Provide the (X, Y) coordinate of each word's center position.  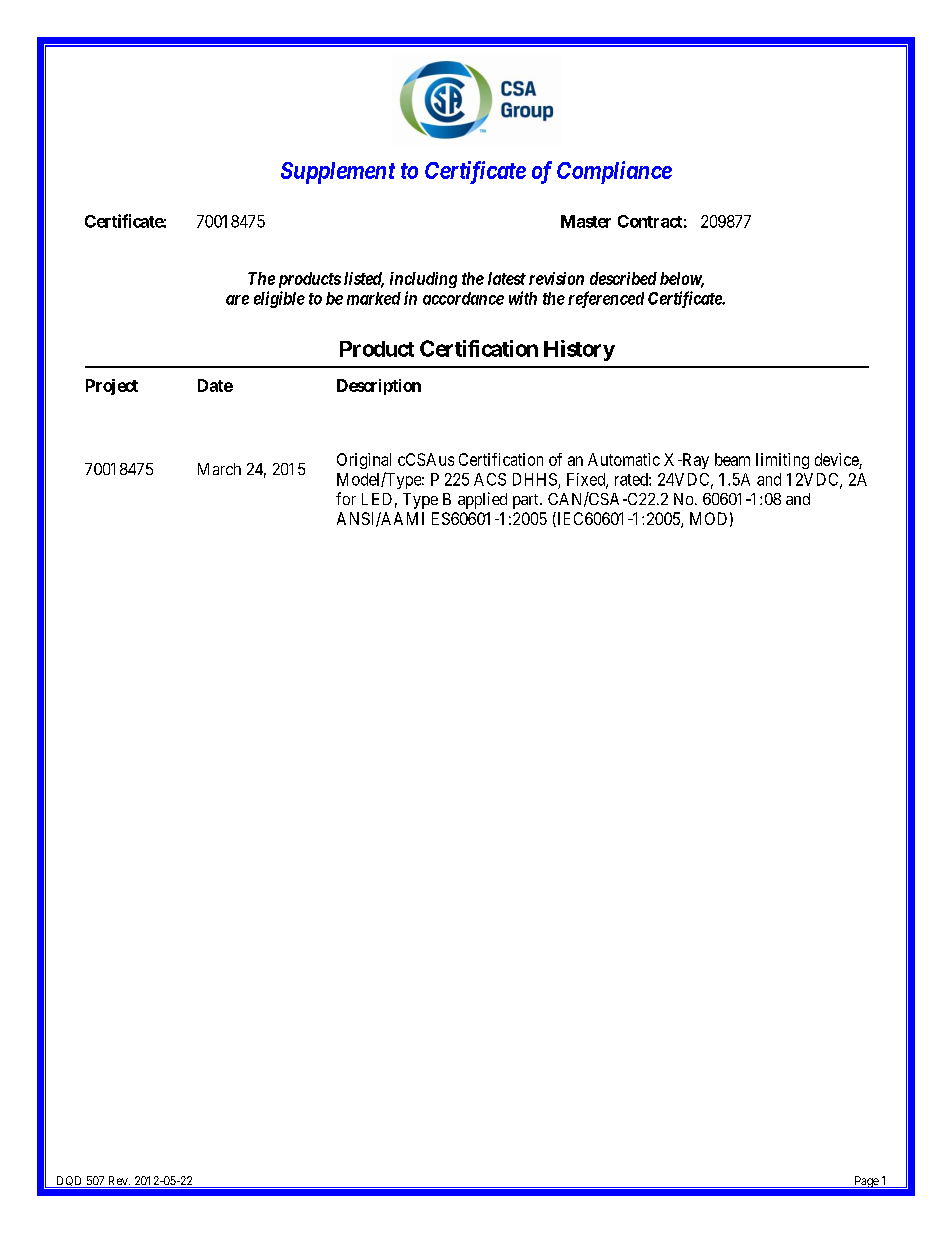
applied (482, 500)
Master (586, 221)
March (219, 469)
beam (732, 459)
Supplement (338, 173)
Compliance (614, 172)
